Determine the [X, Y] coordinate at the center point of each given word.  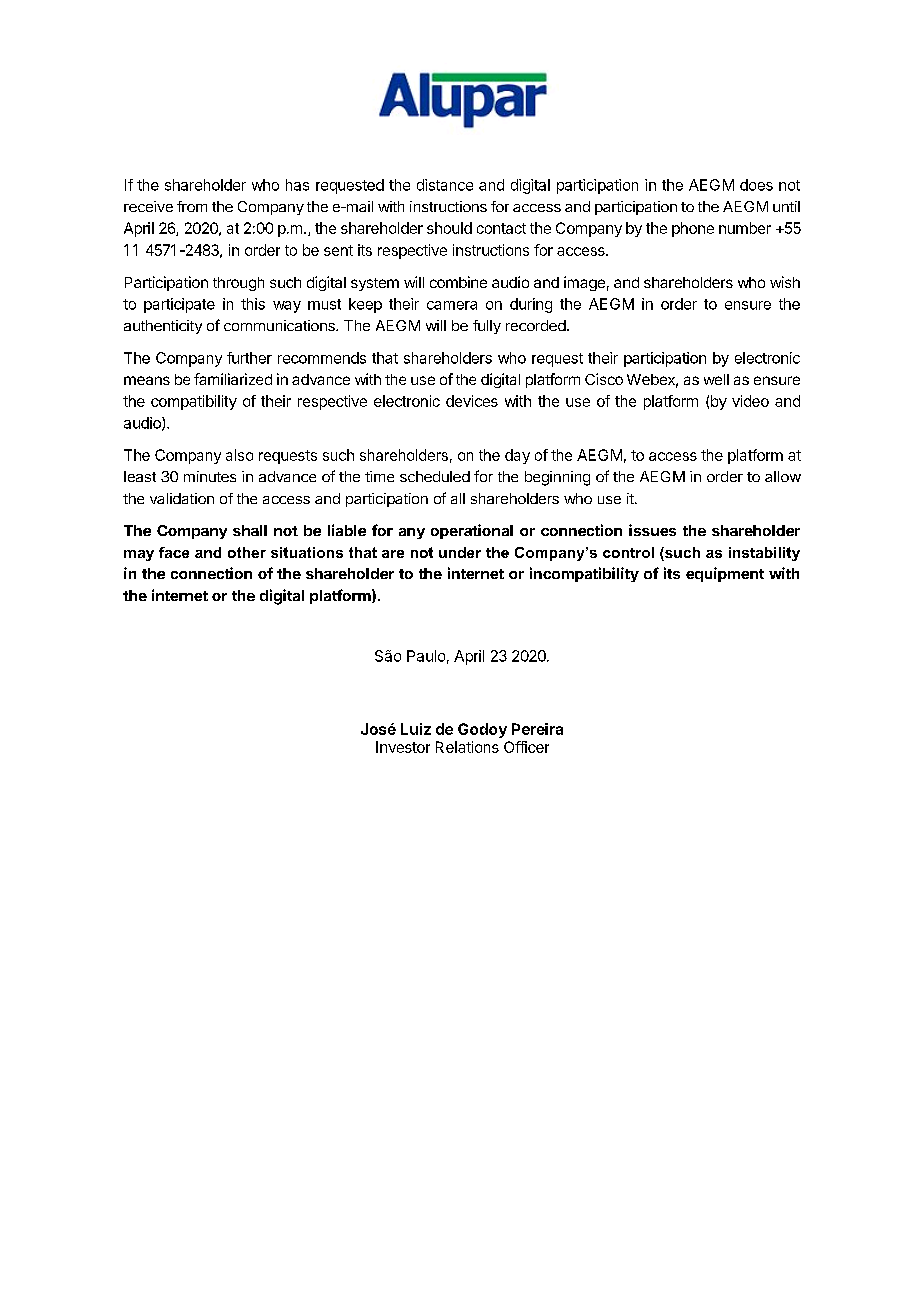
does [756, 185]
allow [783, 476]
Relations [467, 747]
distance [445, 185]
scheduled [435, 476]
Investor [403, 747]
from [192, 206]
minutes [210, 476]
